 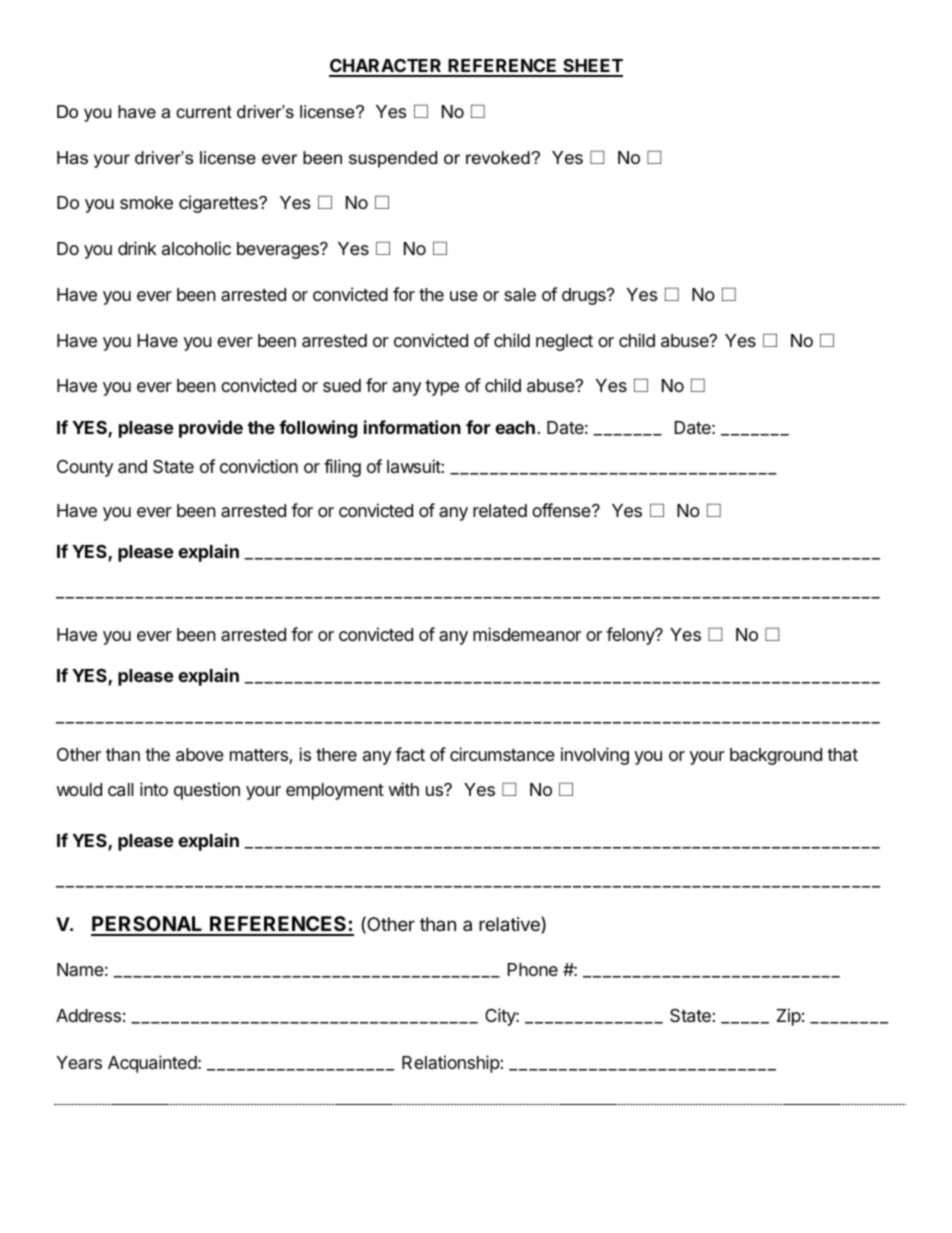 What do you see at coordinates (386, 67) in the document?
I see `CHARACTER` at bounding box center [386, 67].
